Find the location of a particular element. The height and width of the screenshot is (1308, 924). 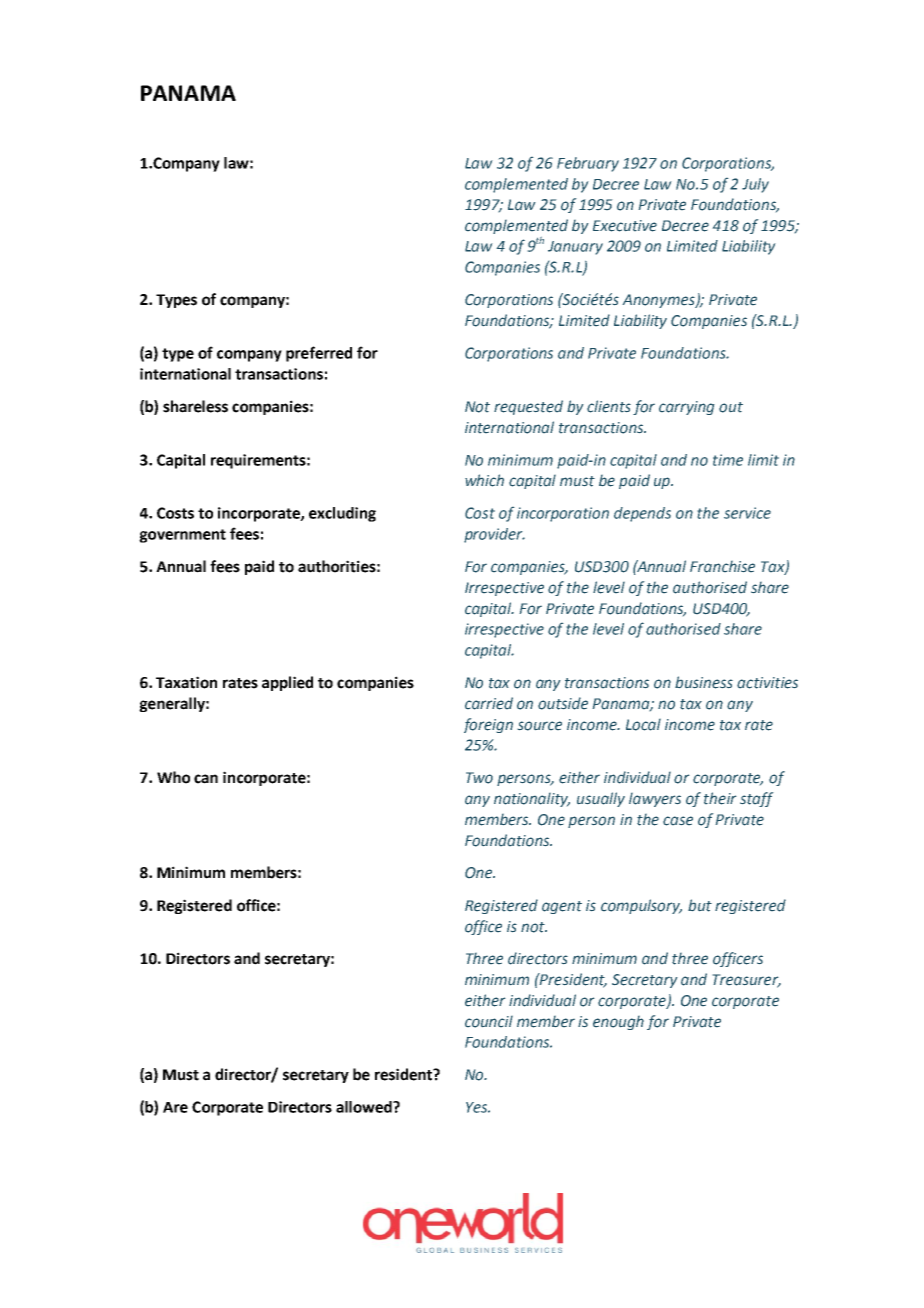

business is located at coordinates (704, 682).
